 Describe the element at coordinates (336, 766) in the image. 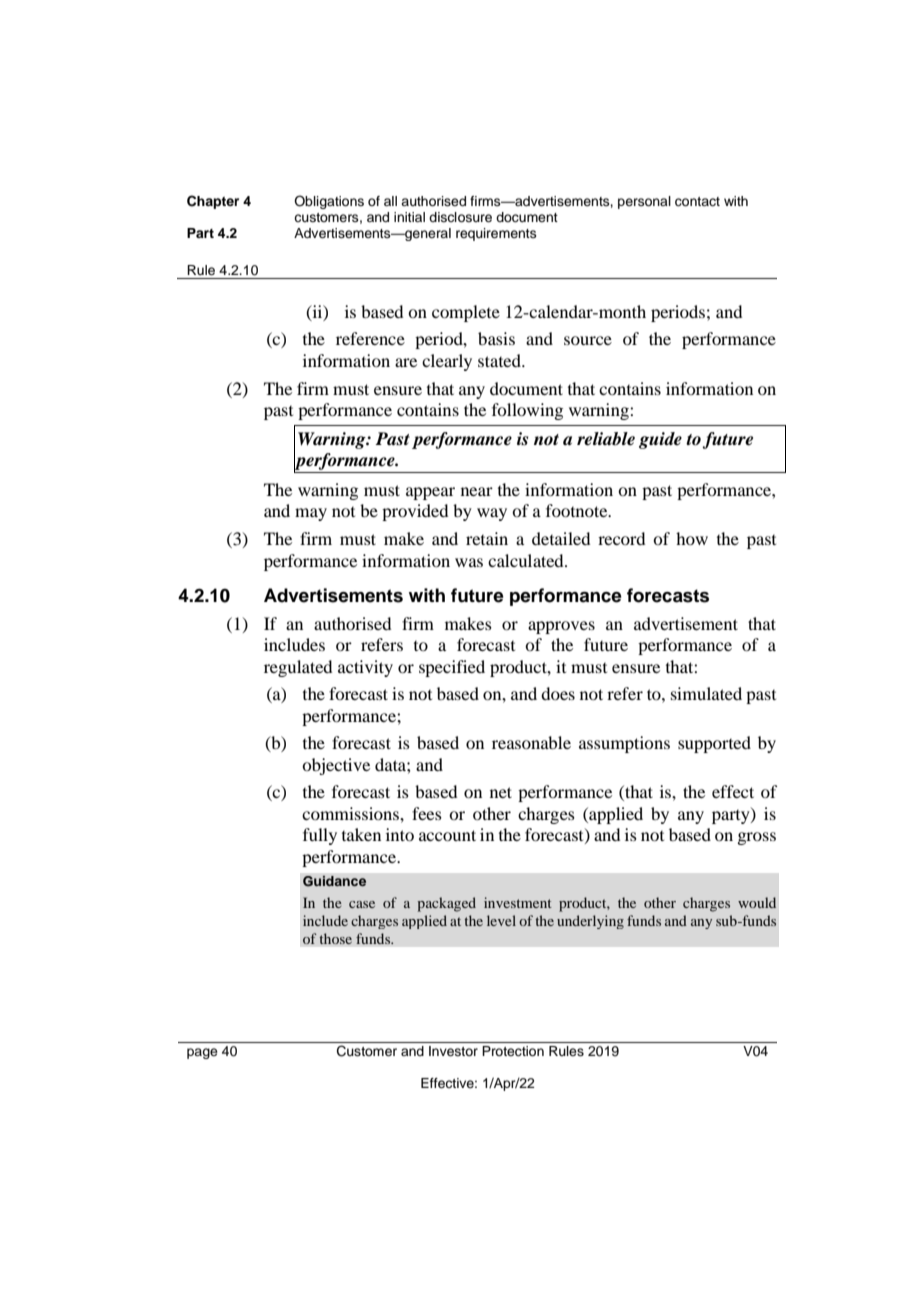

I see `objective` at that location.
